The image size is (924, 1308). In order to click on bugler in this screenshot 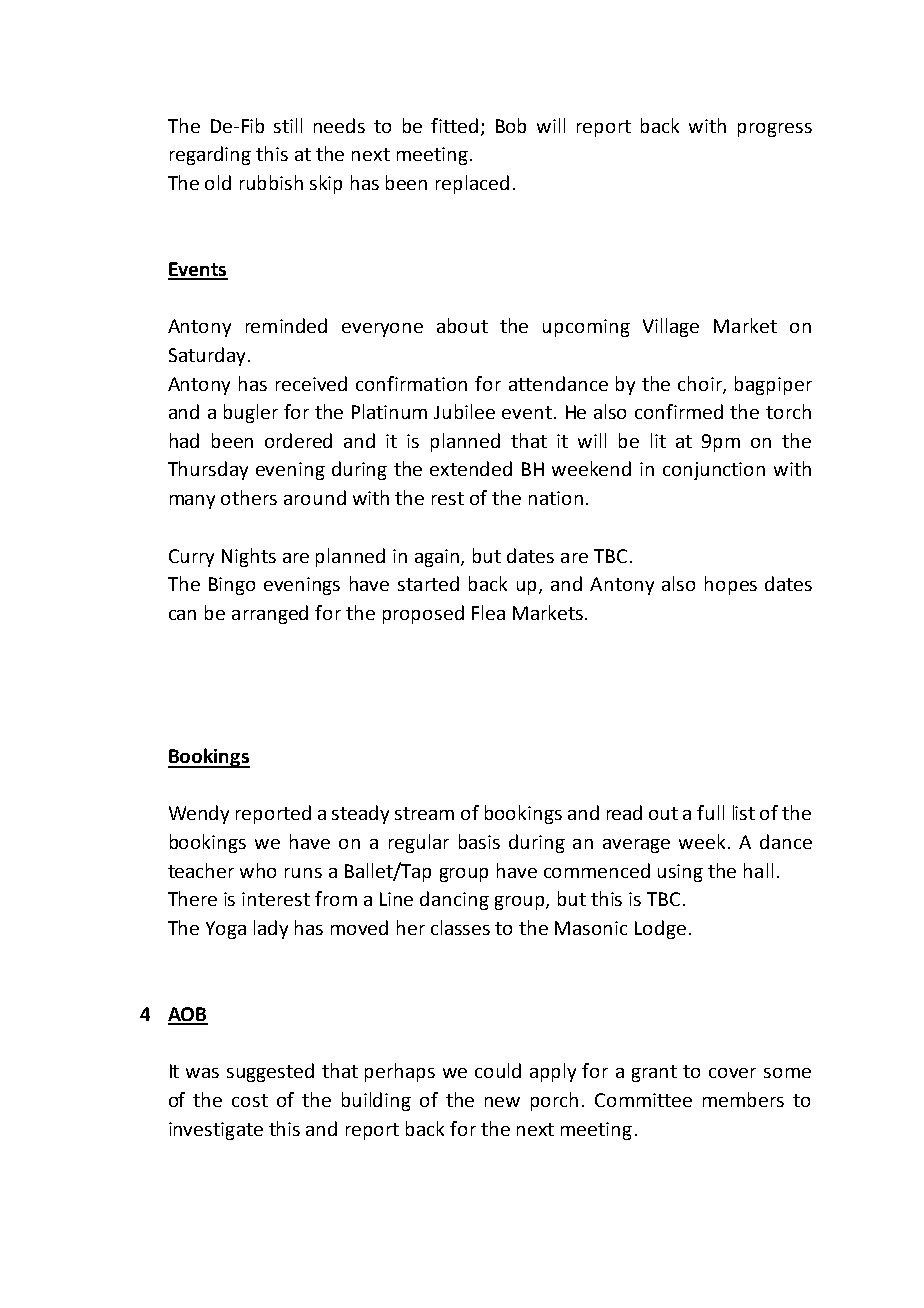, I will do `click(251, 413)`.
